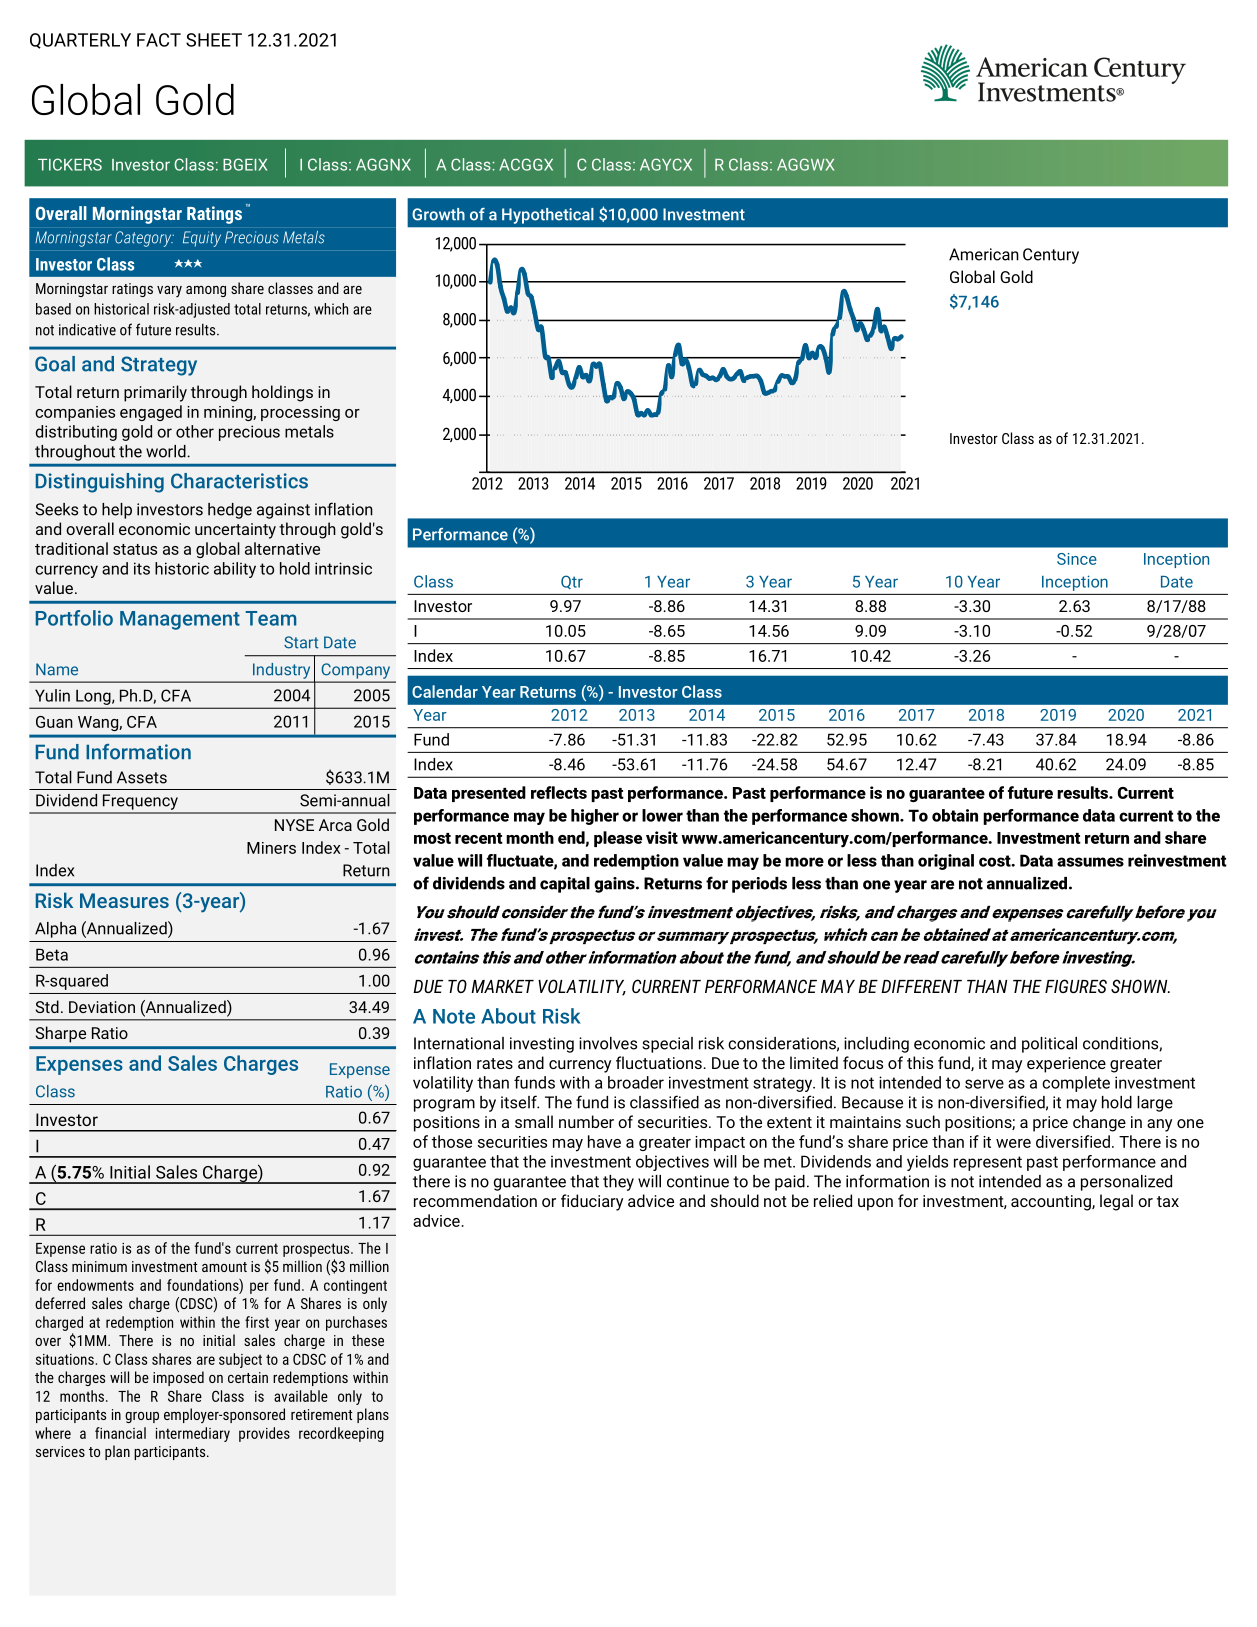 This document has width=1257, height=1627. I want to click on Since, so click(1077, 559).
